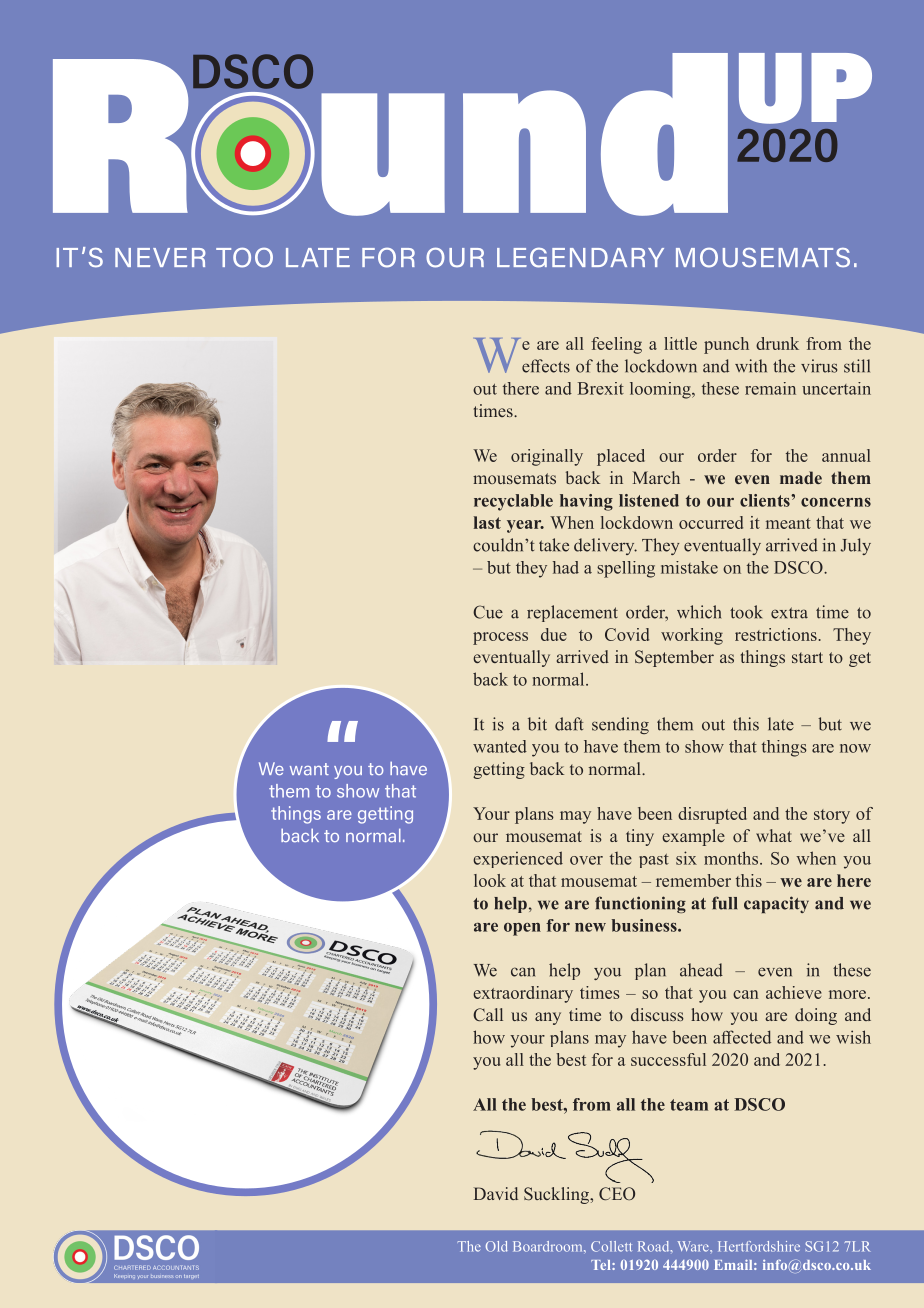 The height and width of the page is (1308, 924). I want to click on process, so click(500, 638).
